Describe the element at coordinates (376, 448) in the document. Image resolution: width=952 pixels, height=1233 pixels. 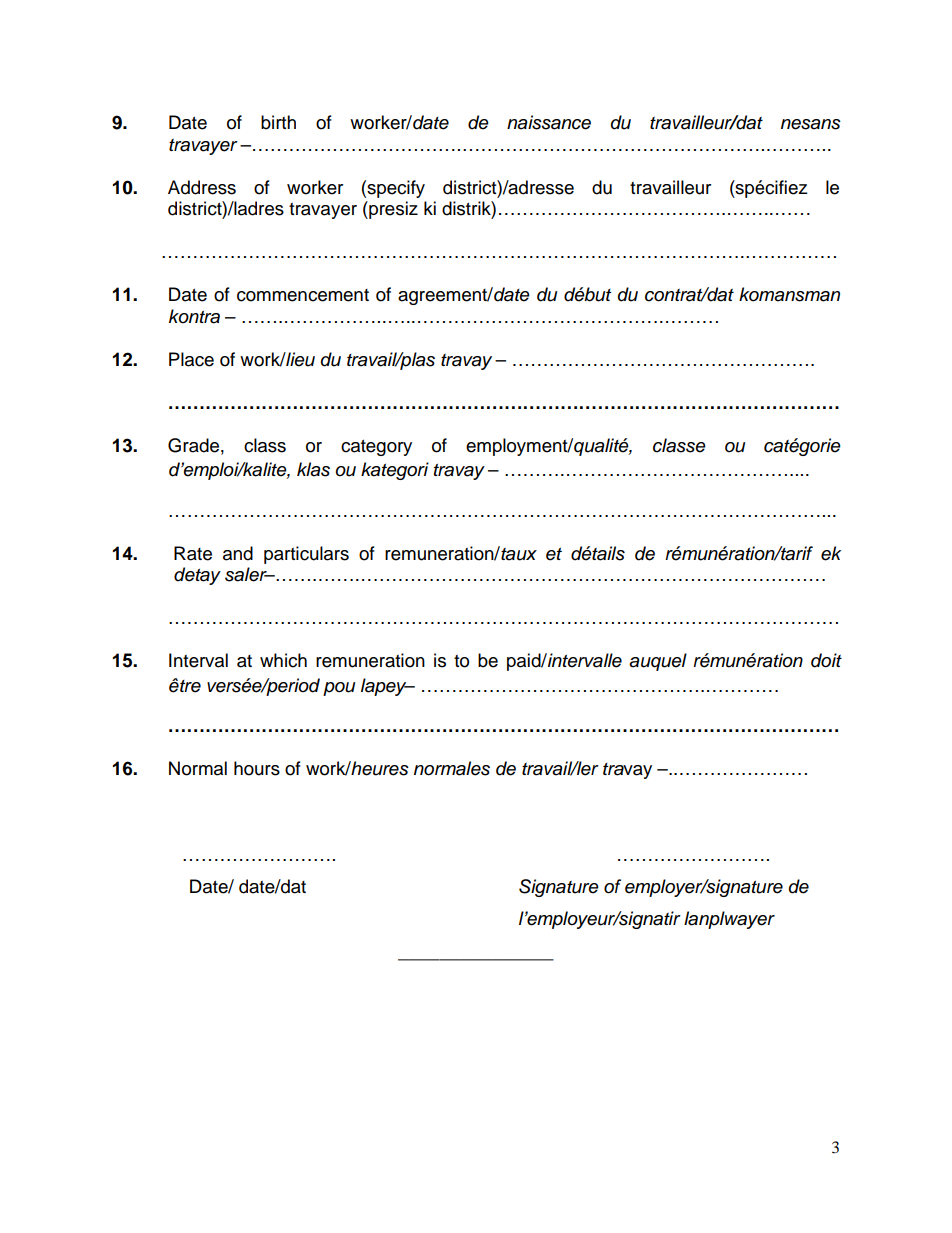
I see `category` at that location.
